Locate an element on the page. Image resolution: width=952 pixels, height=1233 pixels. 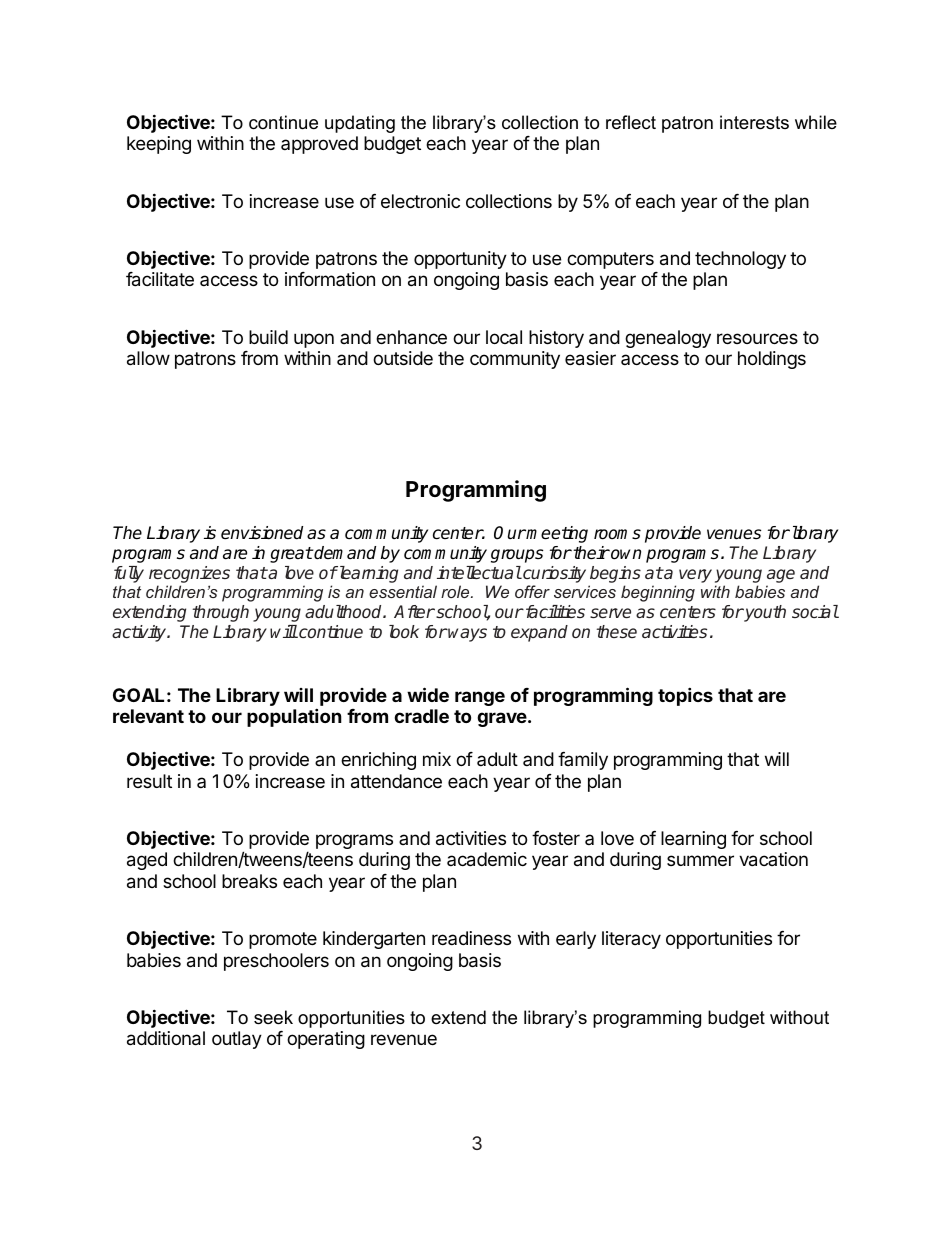
electronic is located at coordinates (420, 201).
